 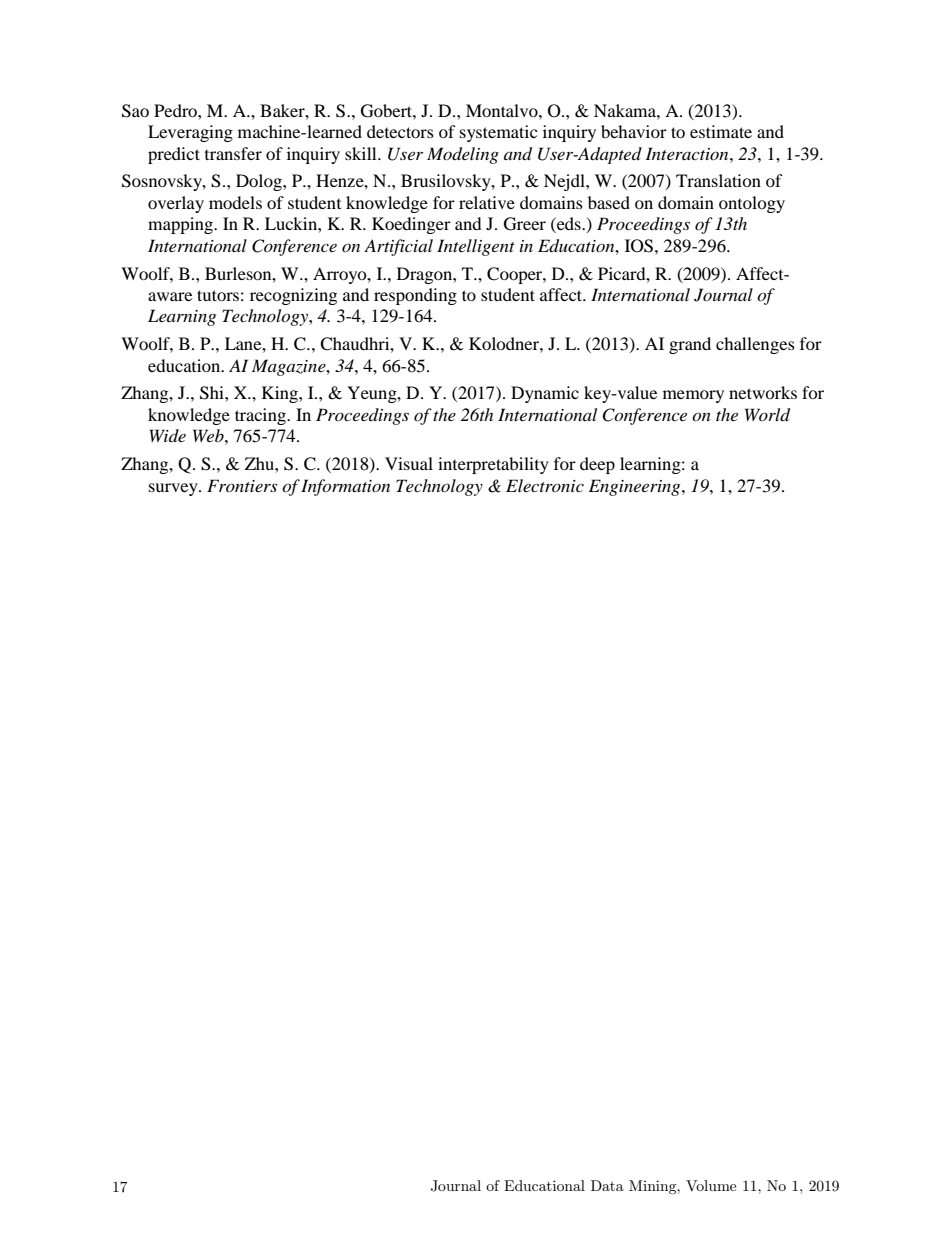 What do you see at coordinates (242, 485) in the page?
I see `Frontiers` at bounding box center [242, 485].
